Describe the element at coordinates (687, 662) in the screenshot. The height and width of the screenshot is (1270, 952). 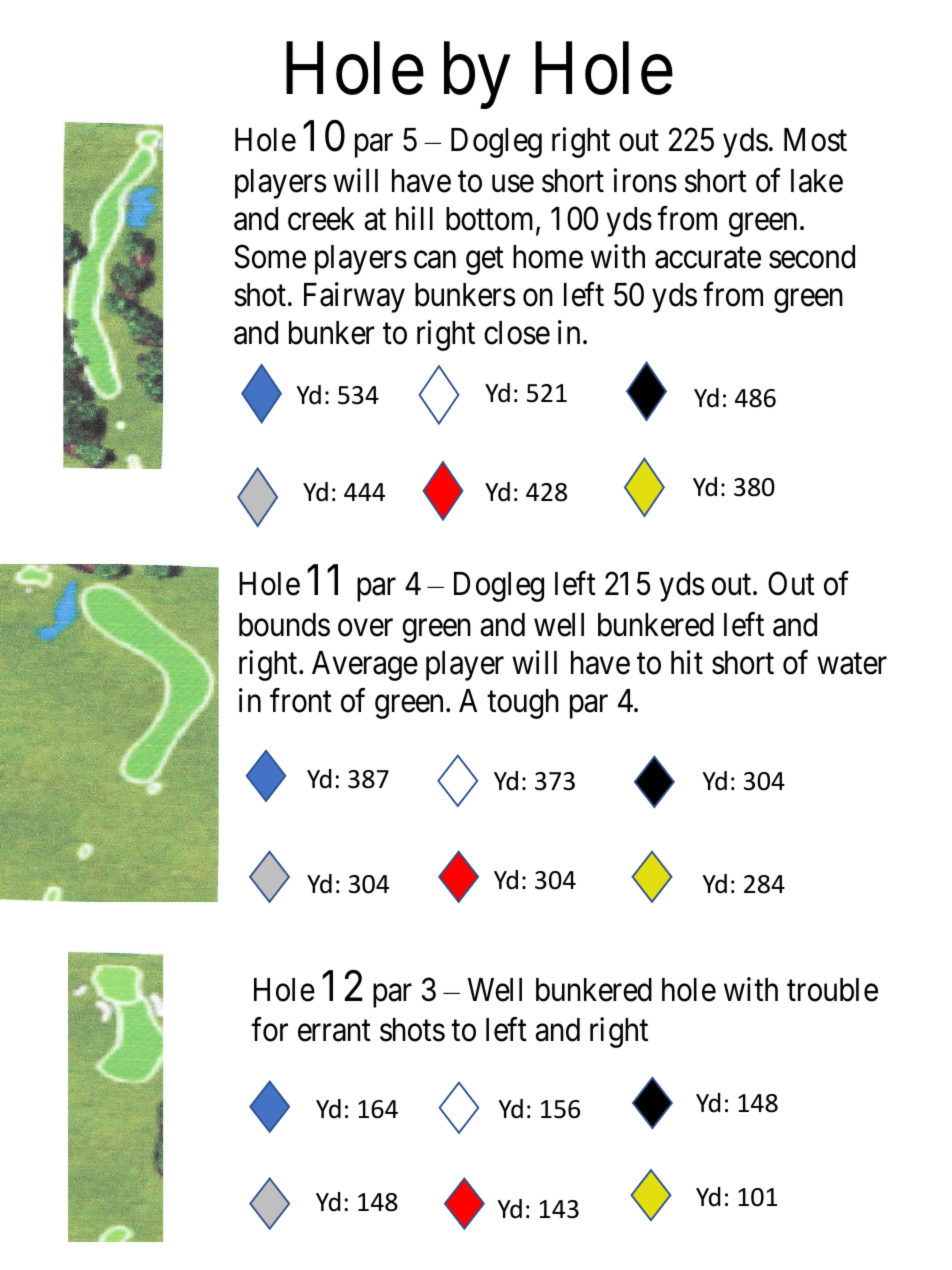
I see `hit` at that location.
